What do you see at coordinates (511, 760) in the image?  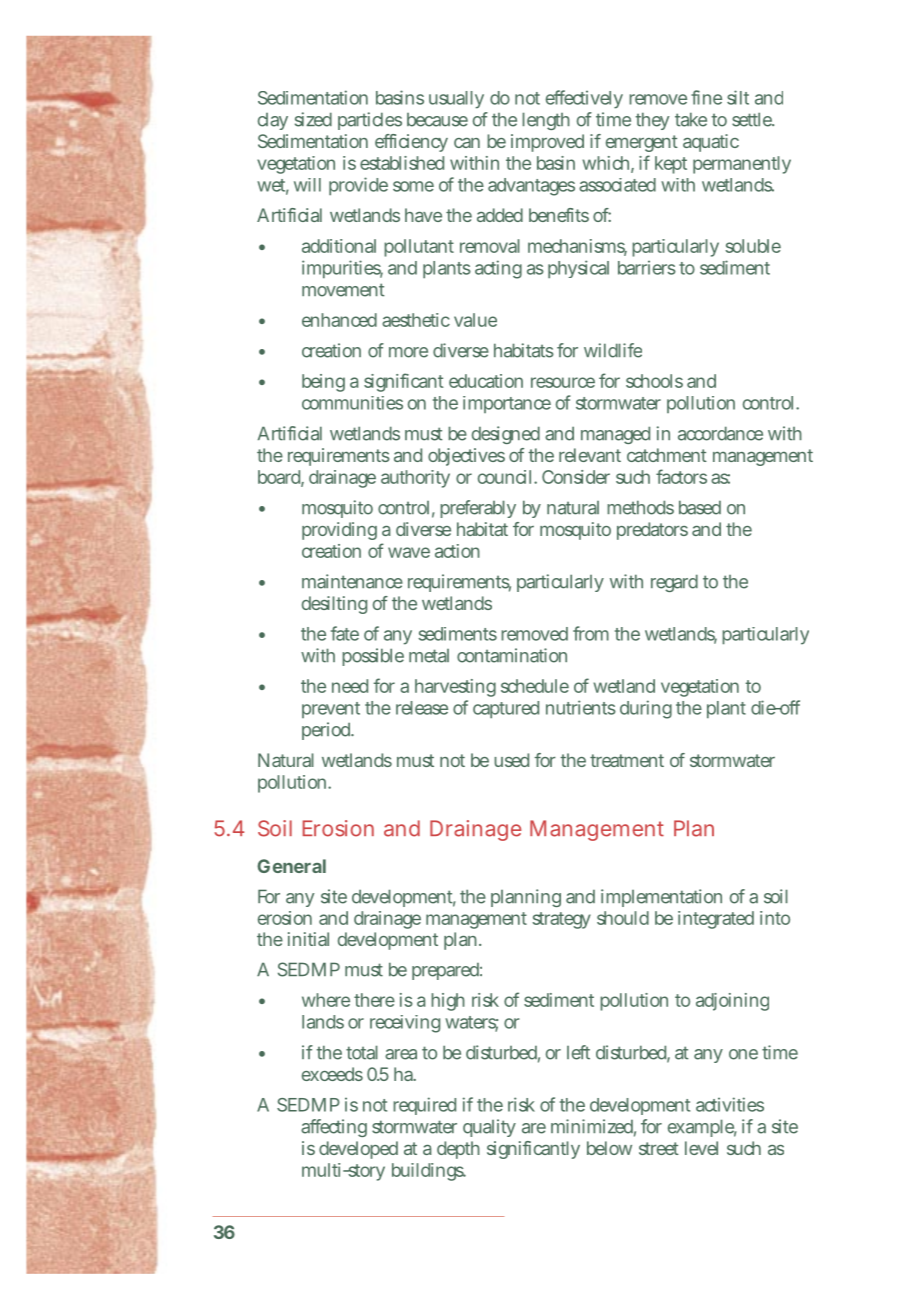 I see `used` at bounding box center [511, 760].
